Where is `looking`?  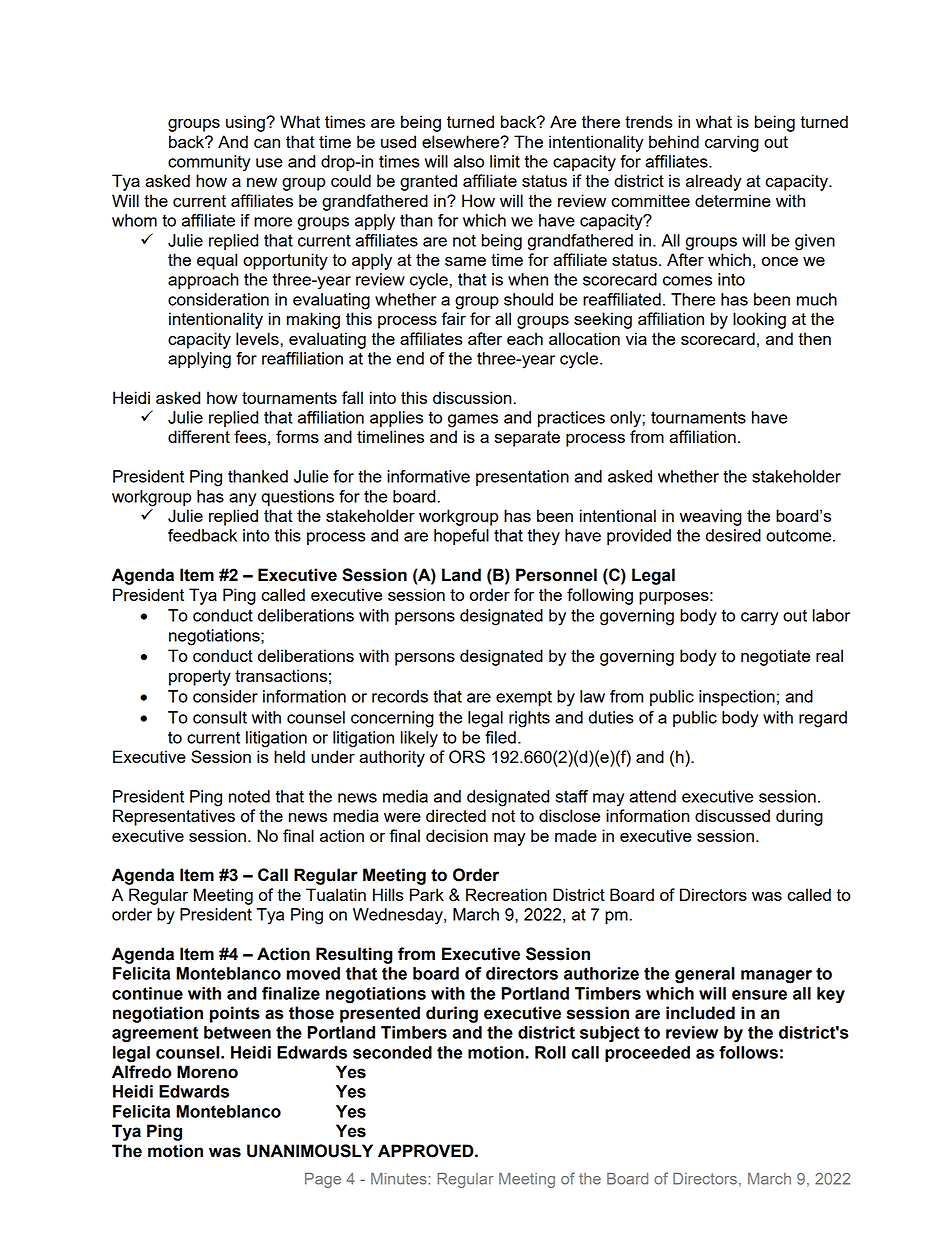
looking is located at coordinates (759, 320).
